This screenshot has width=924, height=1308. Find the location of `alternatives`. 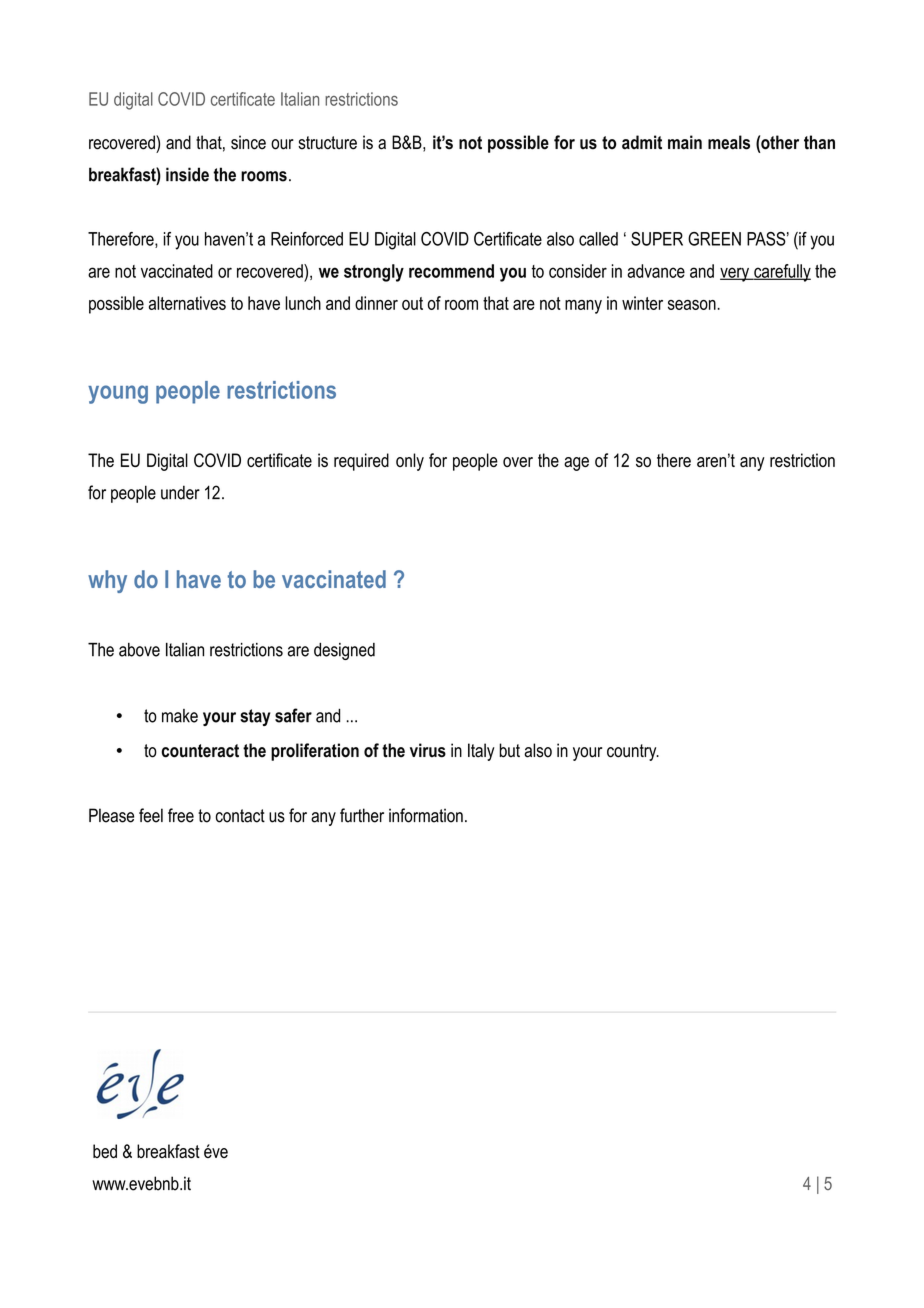

alternatives is located at coordinates (187, 303).
